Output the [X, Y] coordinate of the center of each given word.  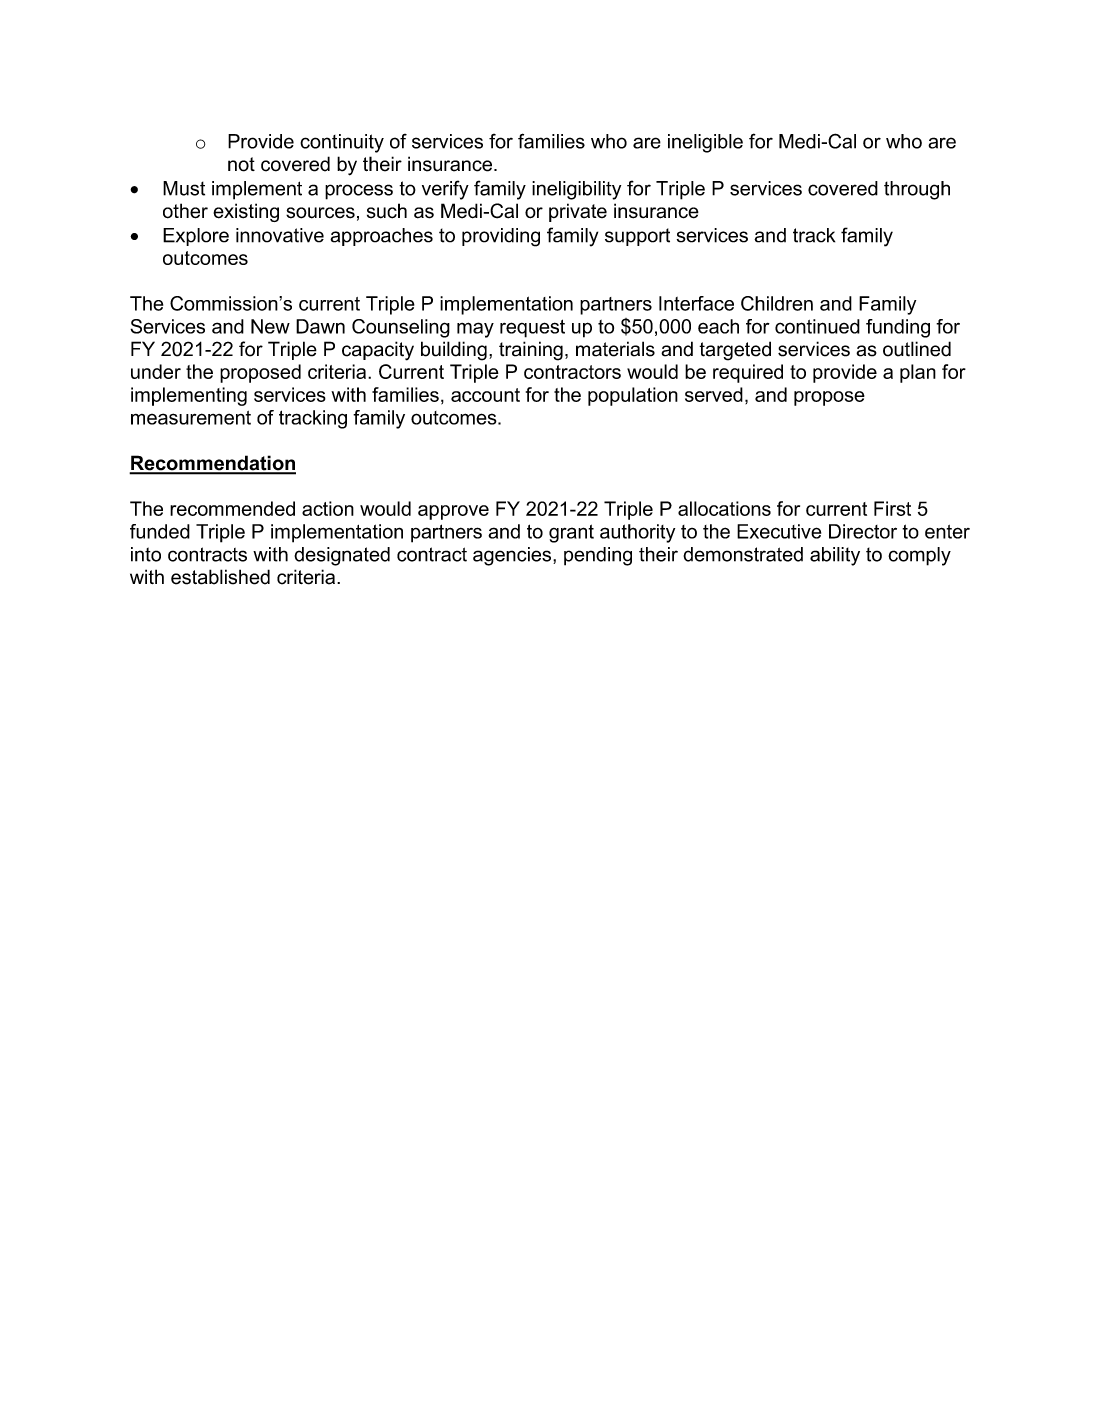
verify [445, 190]
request [532, 328]
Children [777, 303]
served [714, 394]
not [241, 164]
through [917, 190]
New [270, 326]
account [485, 395]
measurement [191, 418]
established [220, 577]
